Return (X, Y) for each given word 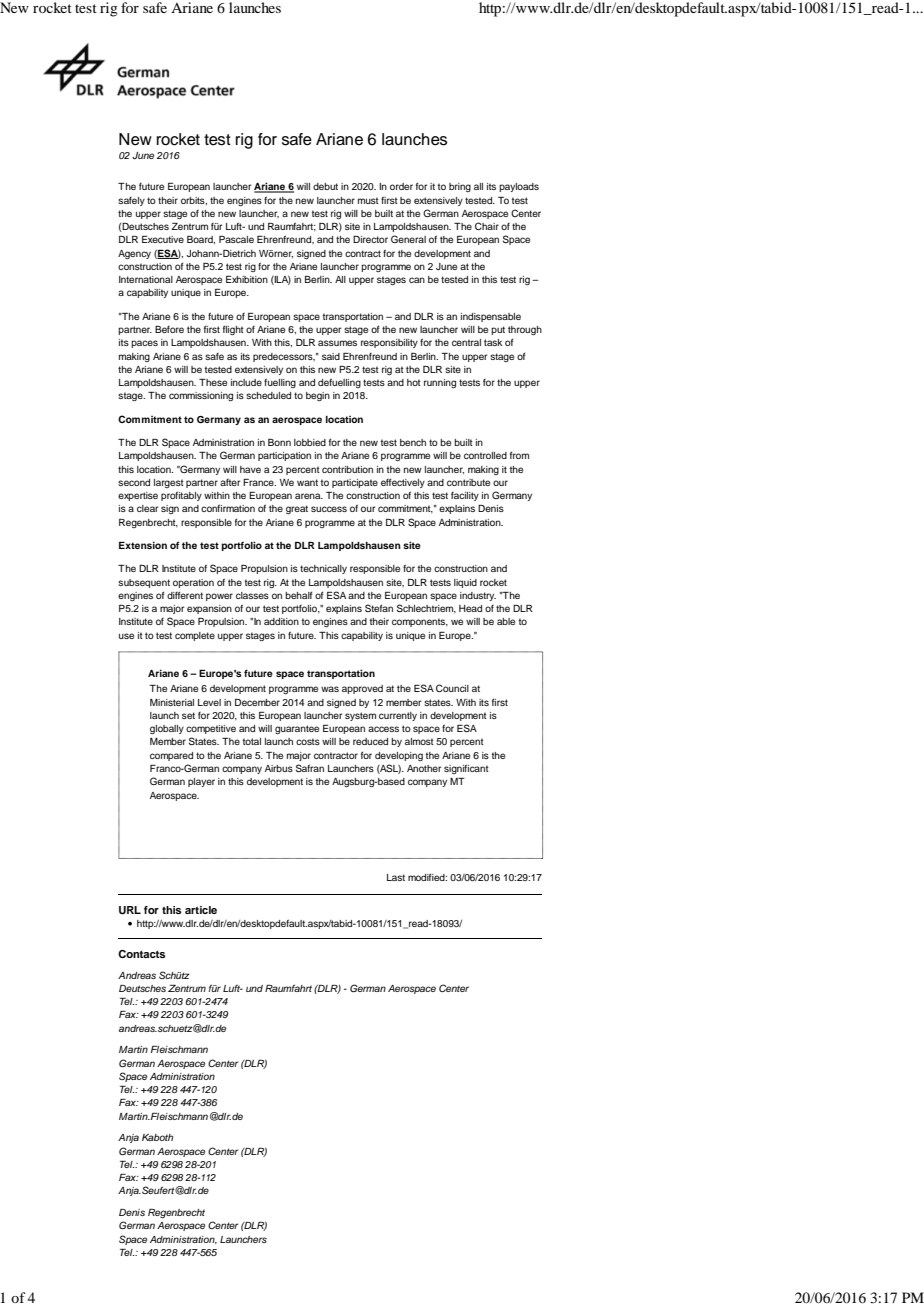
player (201, 782)
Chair (487, 226)
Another (424, 768)
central (466, 342)
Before (169, 329)
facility (465, 496)
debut (325, 186)
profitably (181, 496)
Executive (163, 239)
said (331, 356)
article (201, 910)
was (330, 689)
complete (195, 636)
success (329, 509)
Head (470, 608)
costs (308, 741)
